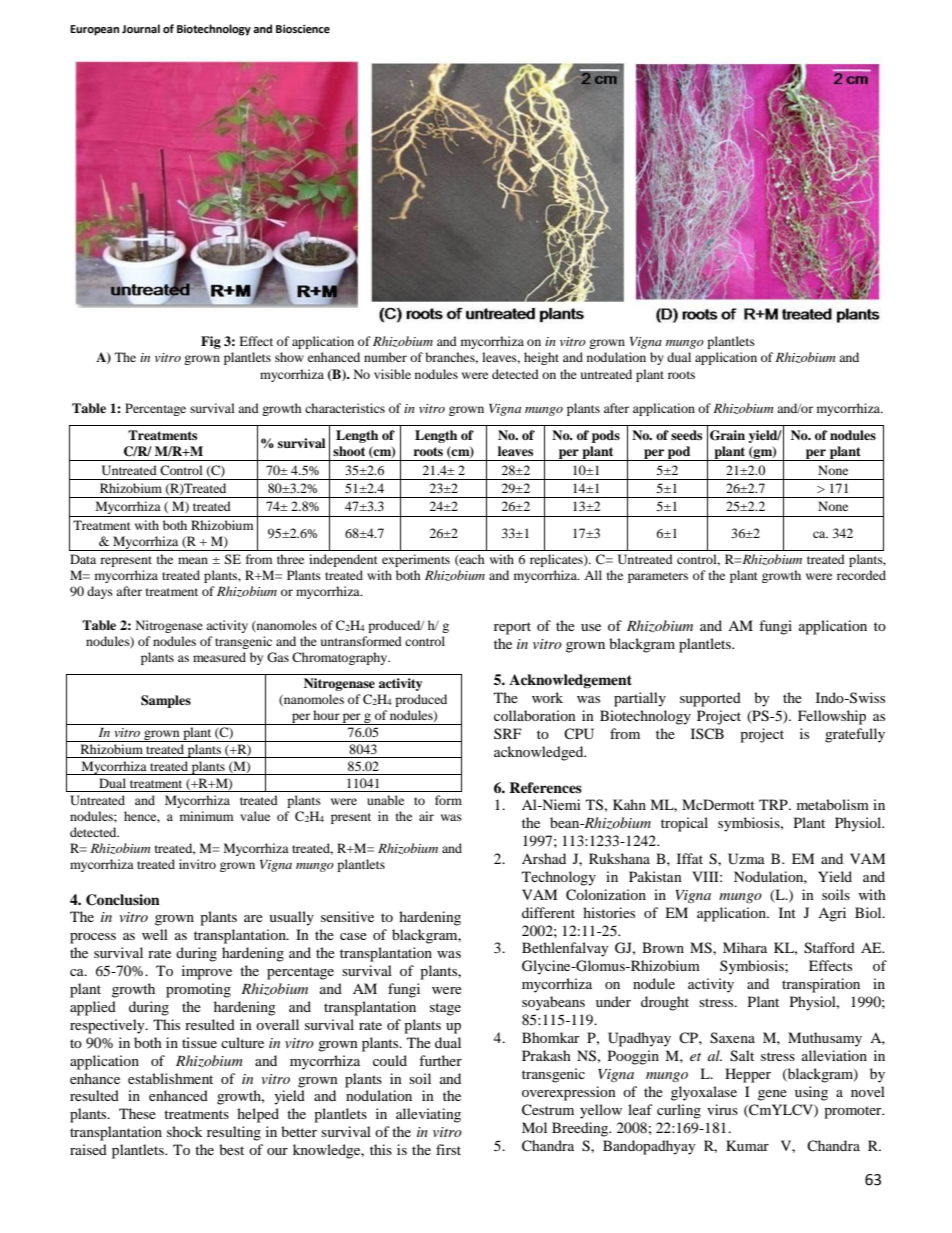 The width and height of the screenshot is (952, 1233). What do you see at coordinates (861, 575) in the screenshot?
I see `recorded` at bounding box center [861, 575].
